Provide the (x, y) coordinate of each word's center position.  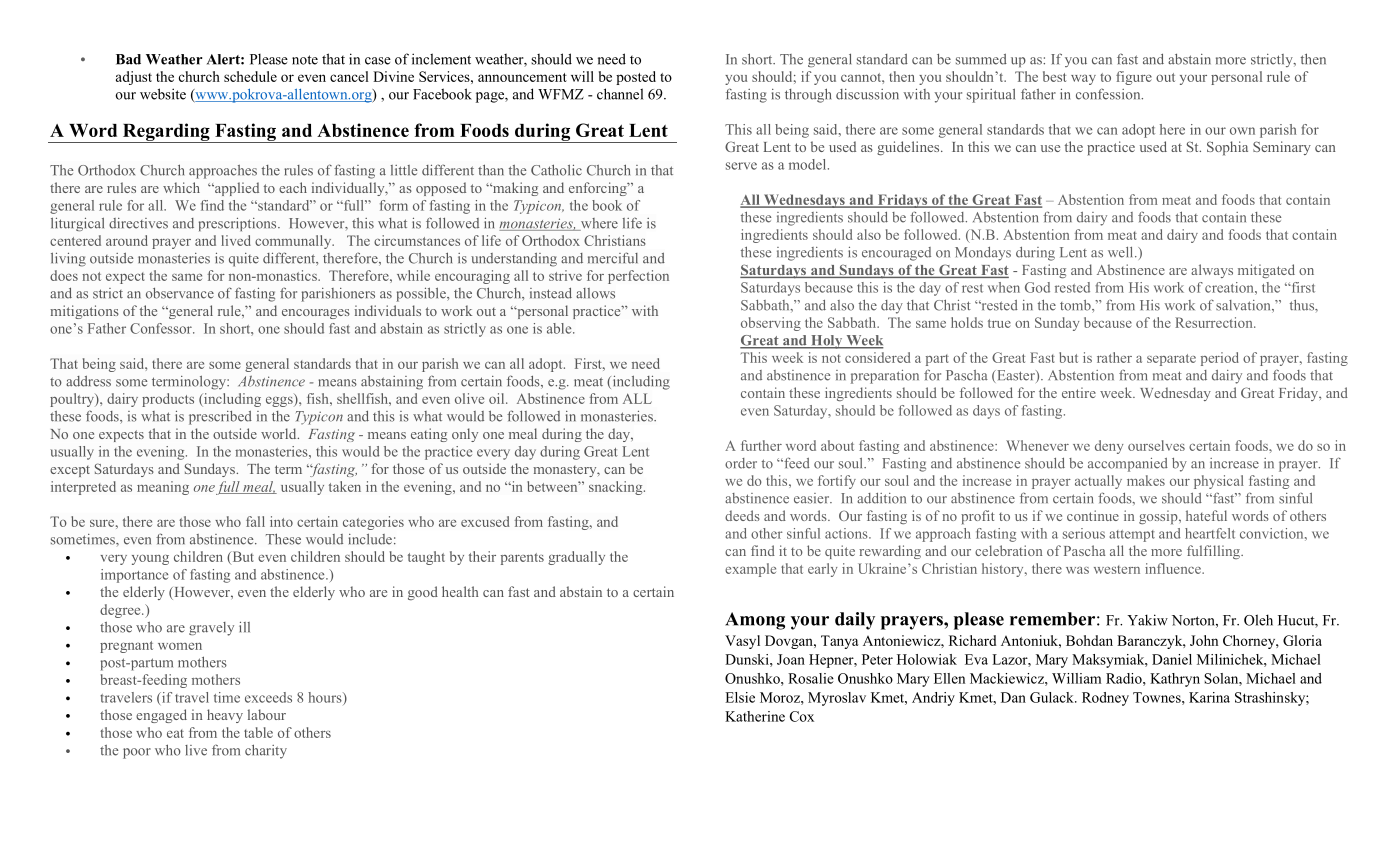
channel (620, 94)
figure (1134, 78)
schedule (250, 76)
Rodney (1105, 699)
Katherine (755, 716)
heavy (225, 716)
